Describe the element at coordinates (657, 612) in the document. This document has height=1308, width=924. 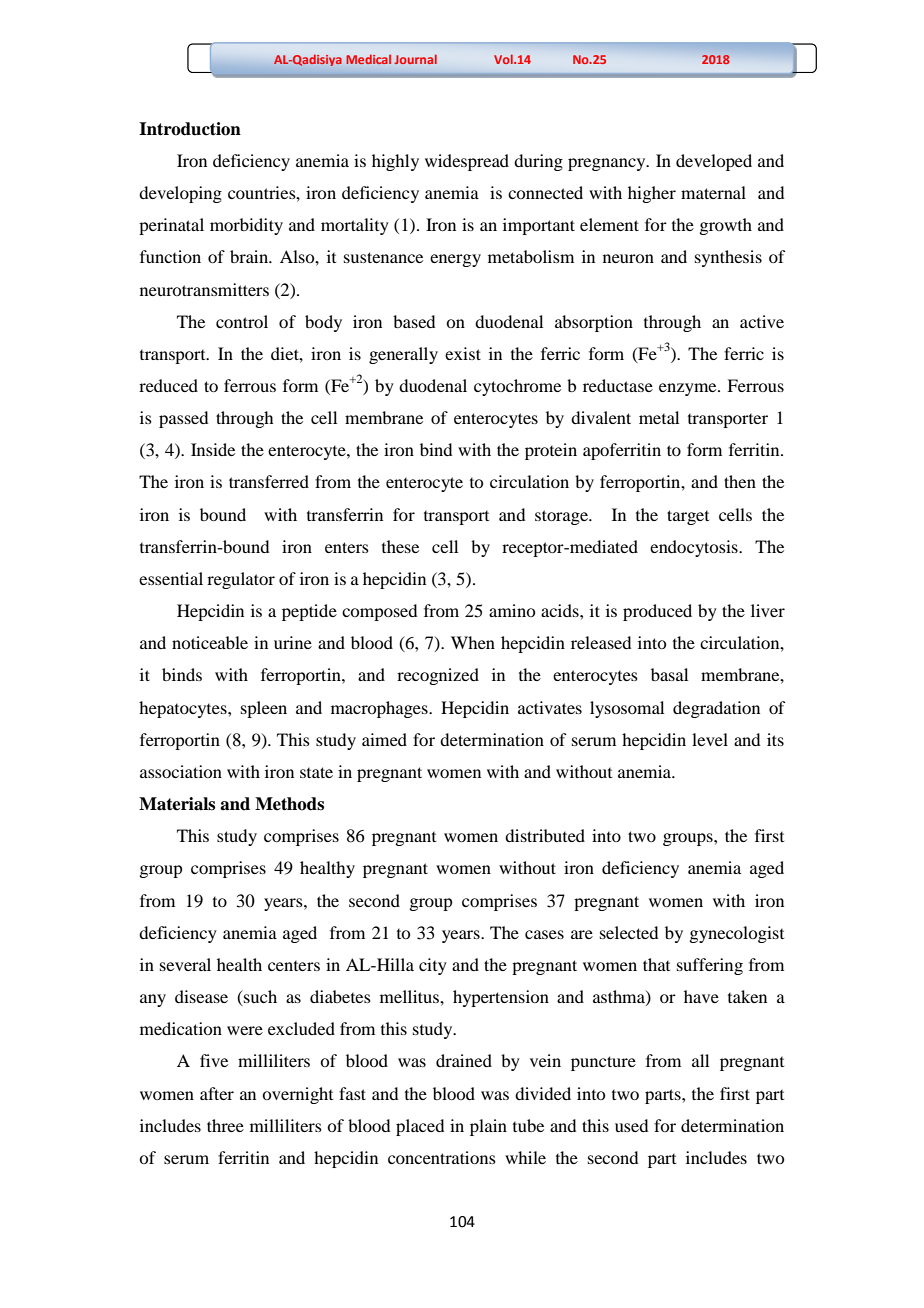
I see `produced` at that location.
